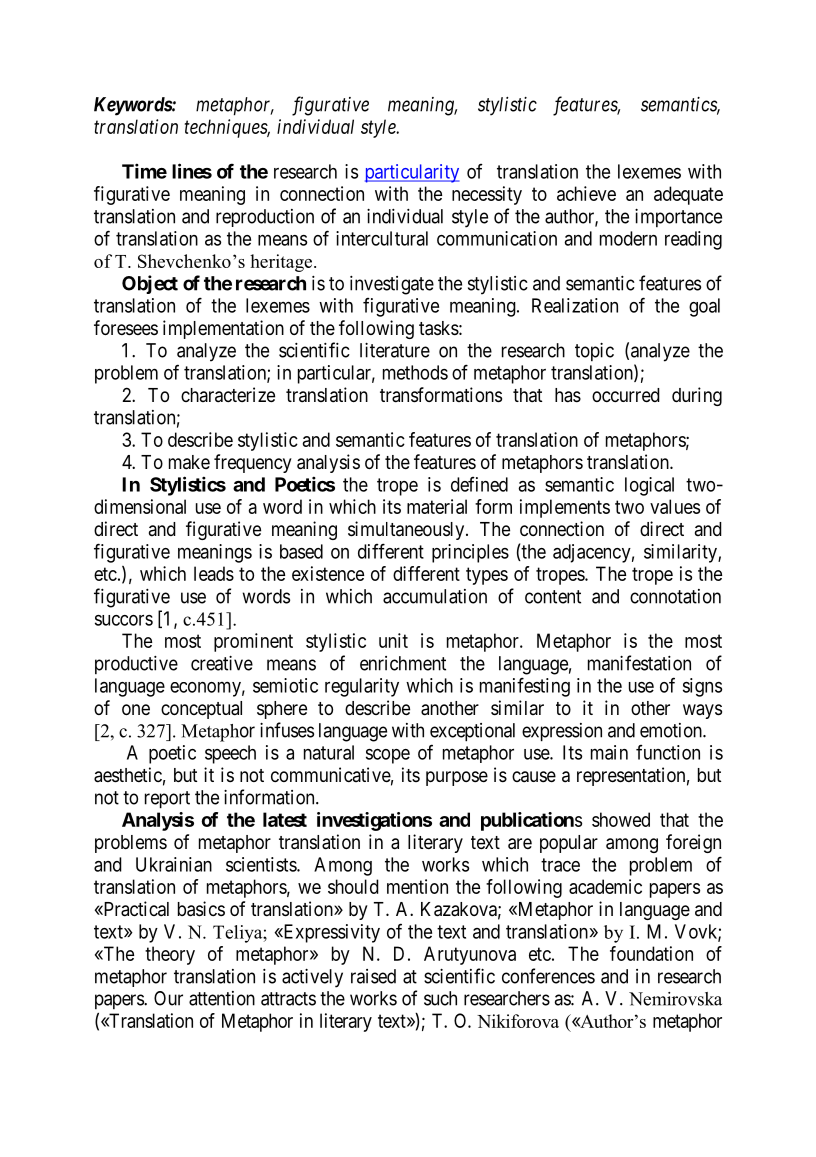  What do you see at coordinates (265, 218) in the screenshot?
I see `reproduction` at bounding box center [265, 218].
